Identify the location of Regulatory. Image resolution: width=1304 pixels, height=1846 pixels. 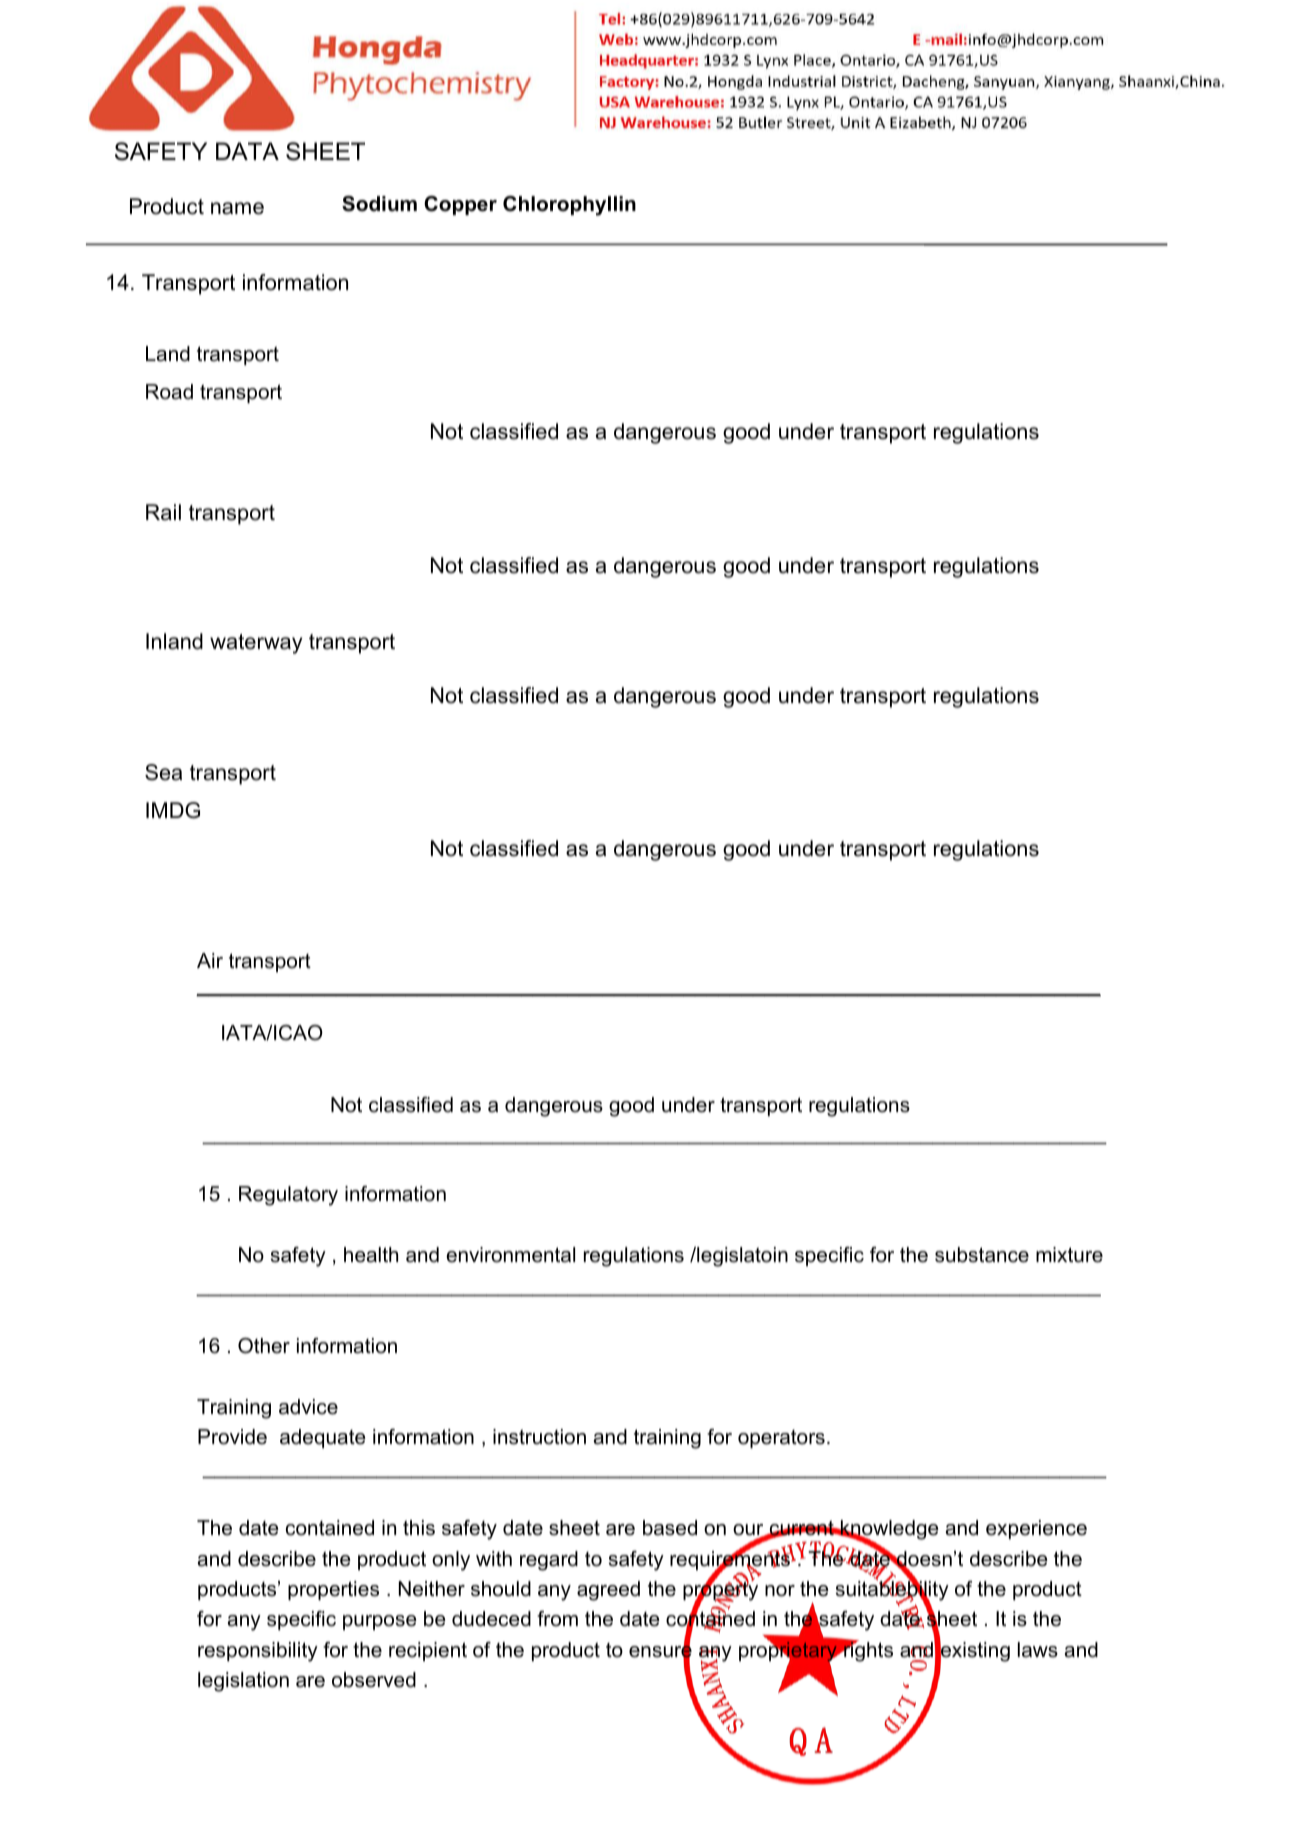
(288, 1196).
